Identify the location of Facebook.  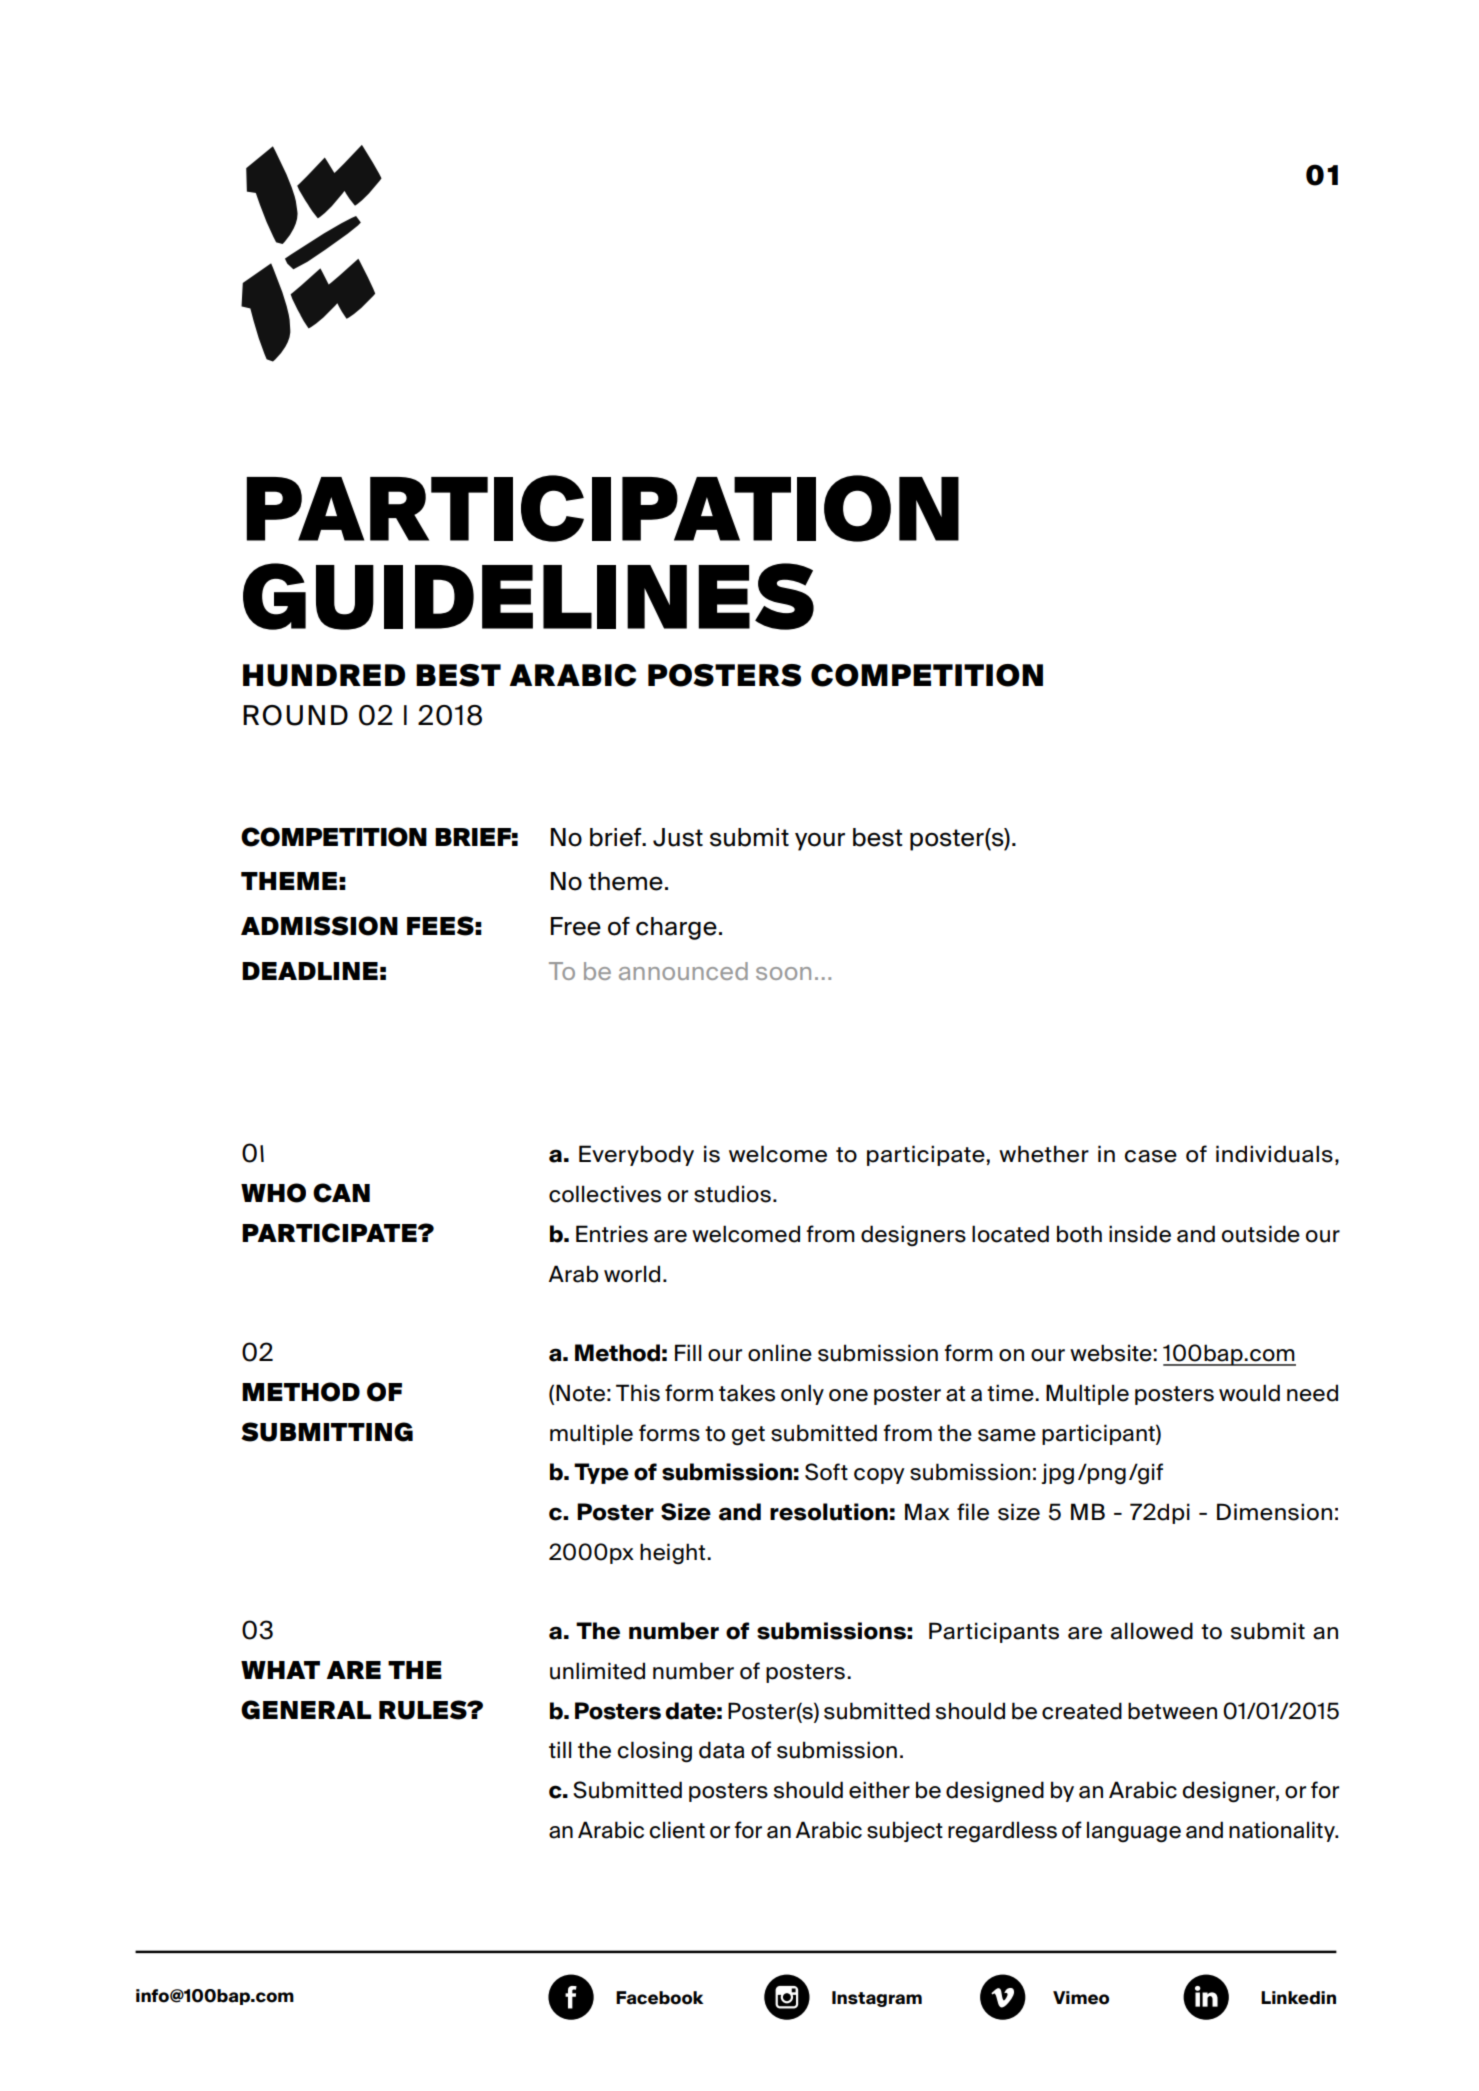
(660, 1998).
